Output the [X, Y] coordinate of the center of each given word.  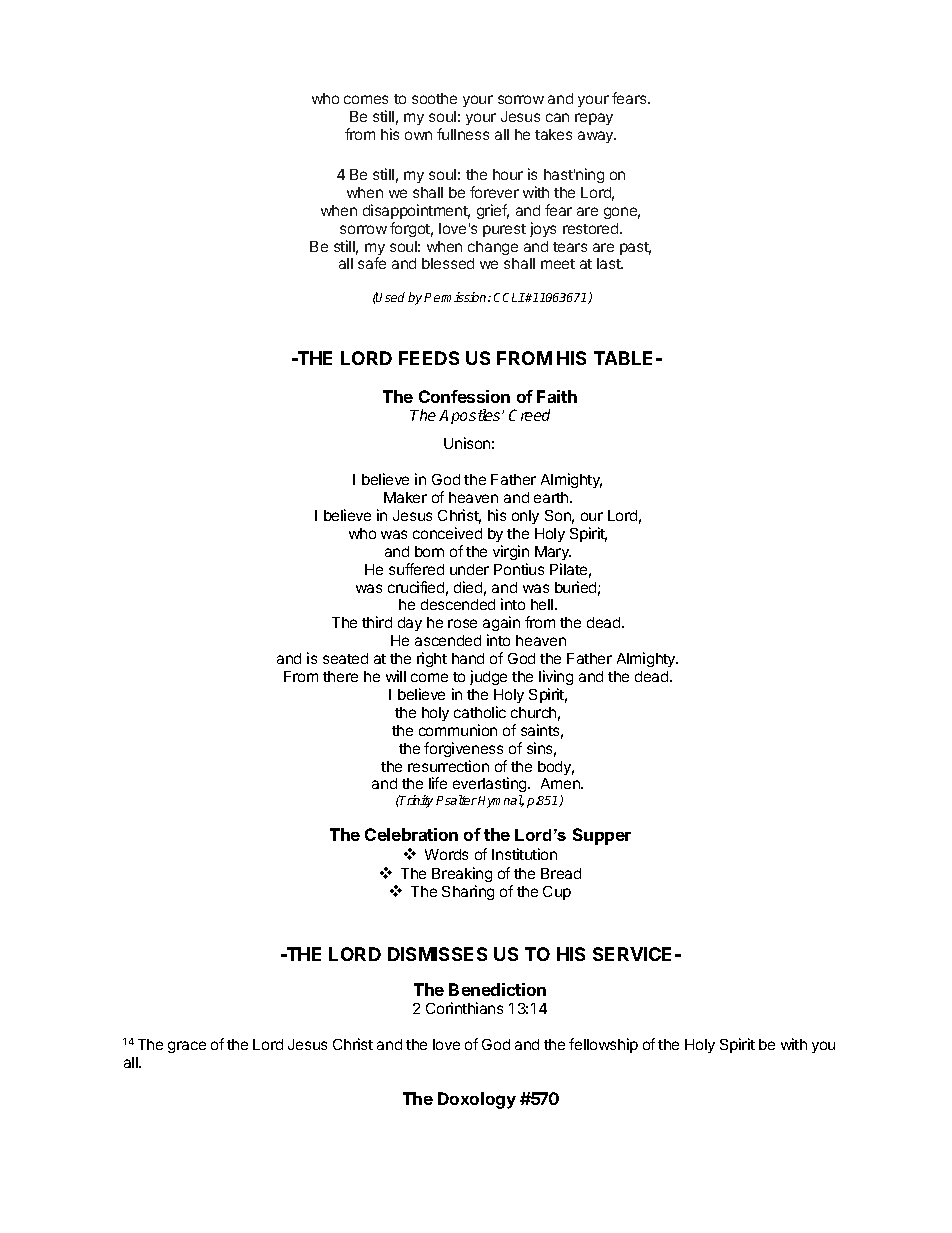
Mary [553, 553]
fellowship [603, 1045]
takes [553, 134]
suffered [416, 569]
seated [345, 658]
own [418, 135]
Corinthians [464, 1008]
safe [372, 263]
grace [187, 1047]
